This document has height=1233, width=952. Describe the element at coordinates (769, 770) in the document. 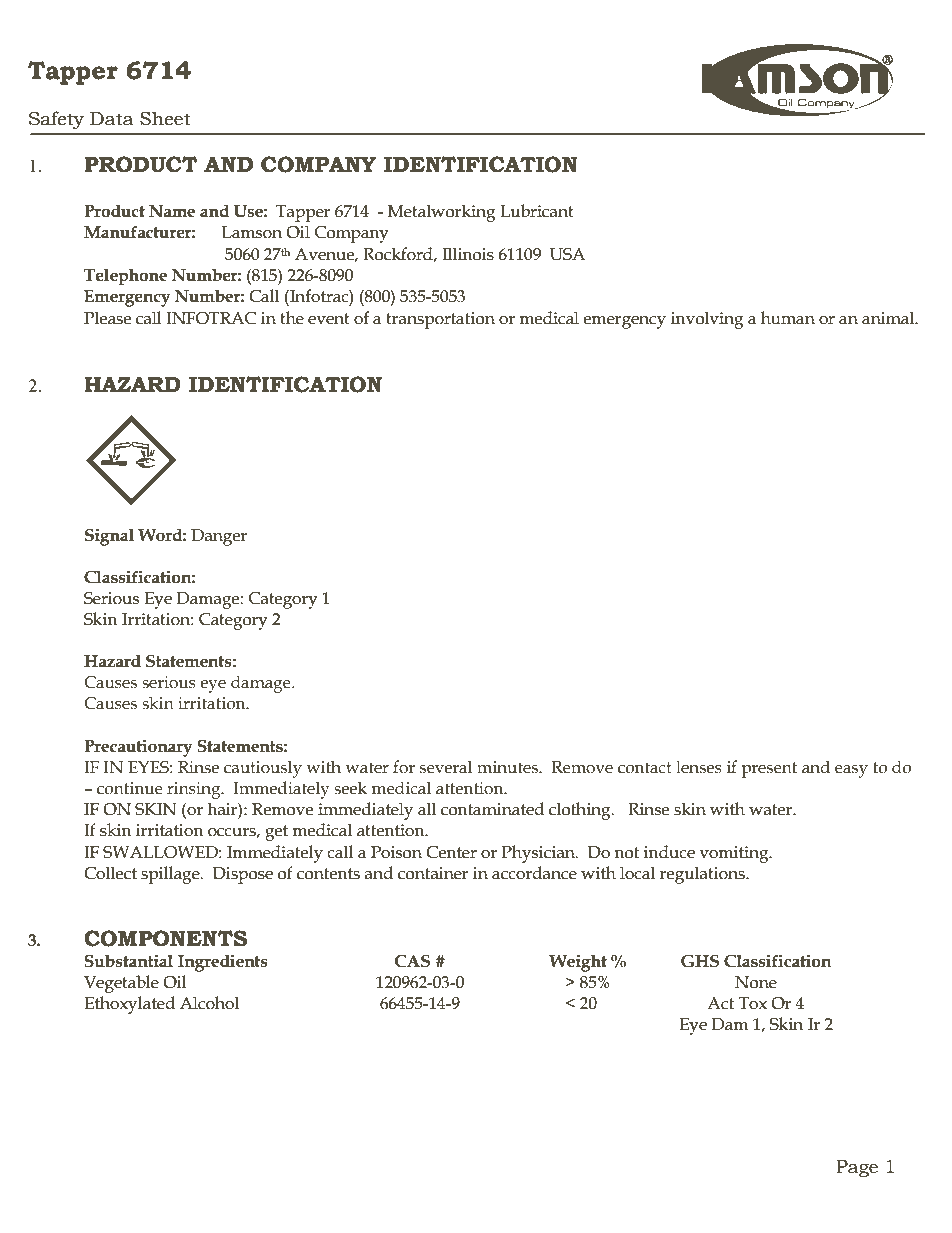

I see `present` at that location.
